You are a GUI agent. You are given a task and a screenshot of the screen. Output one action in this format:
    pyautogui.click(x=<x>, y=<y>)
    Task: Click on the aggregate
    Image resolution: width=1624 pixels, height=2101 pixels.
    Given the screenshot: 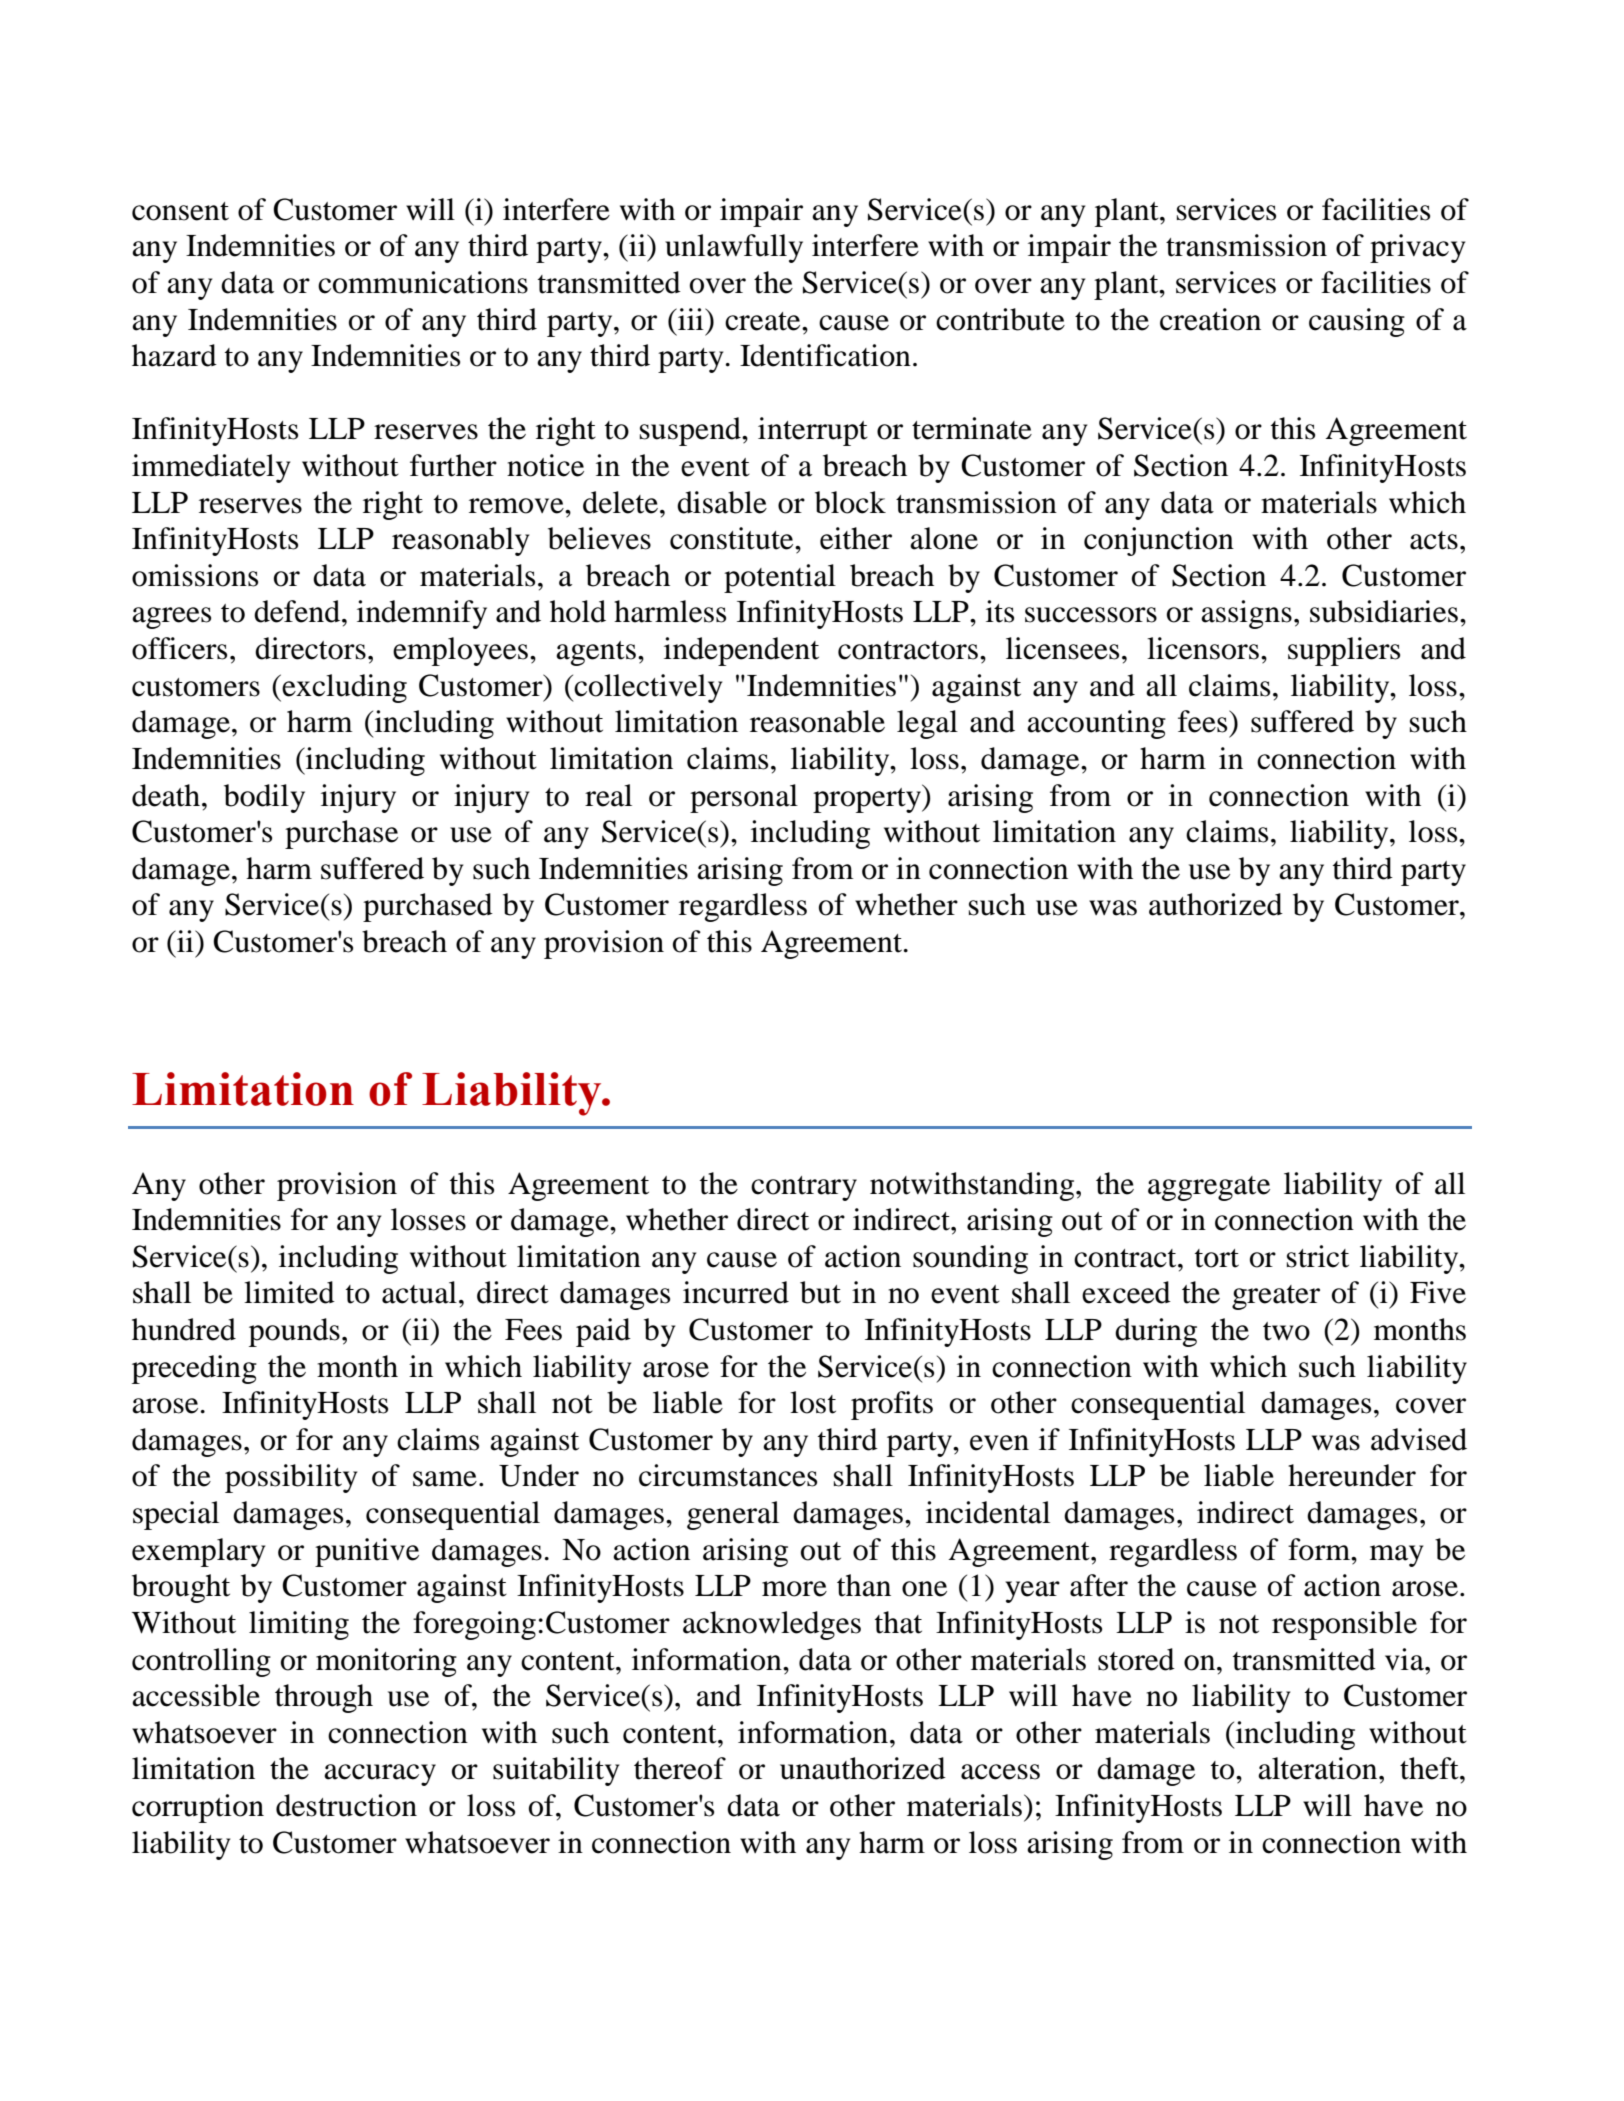 What is the action you would take?
    pyautogui.click(x=1209, y=1188)
